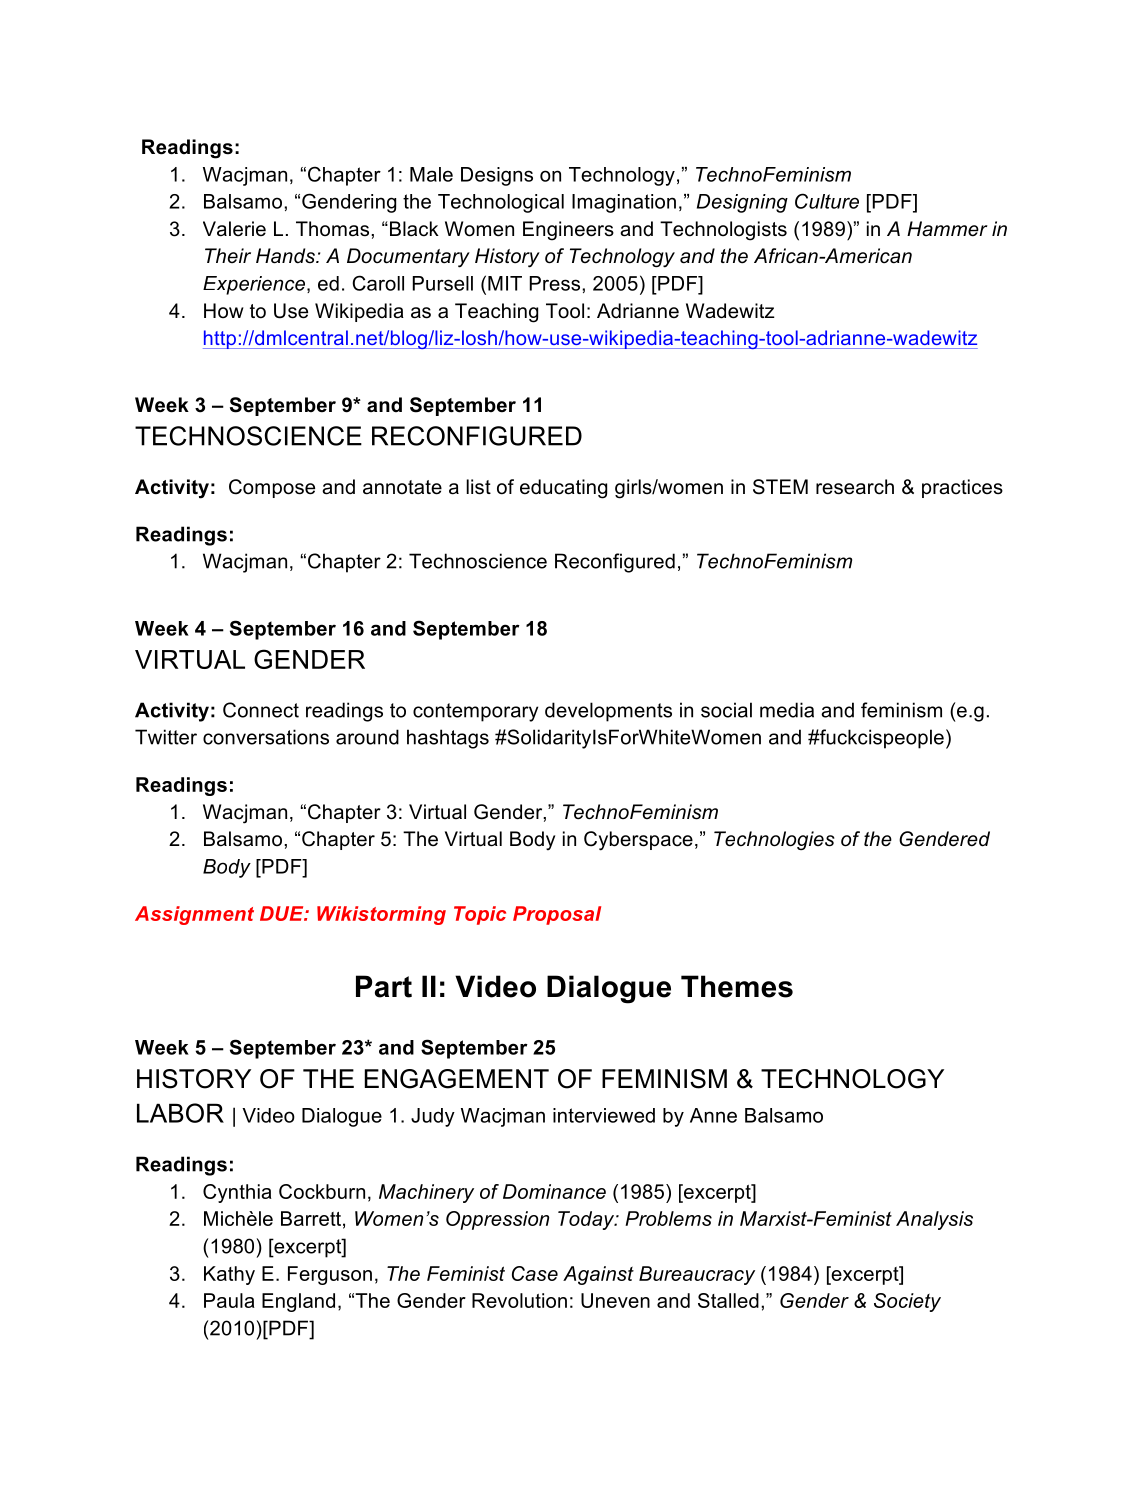  What do you see at coordinates (272, 488) in the page?
I see `Compose` at bounding box center [272, 488].
